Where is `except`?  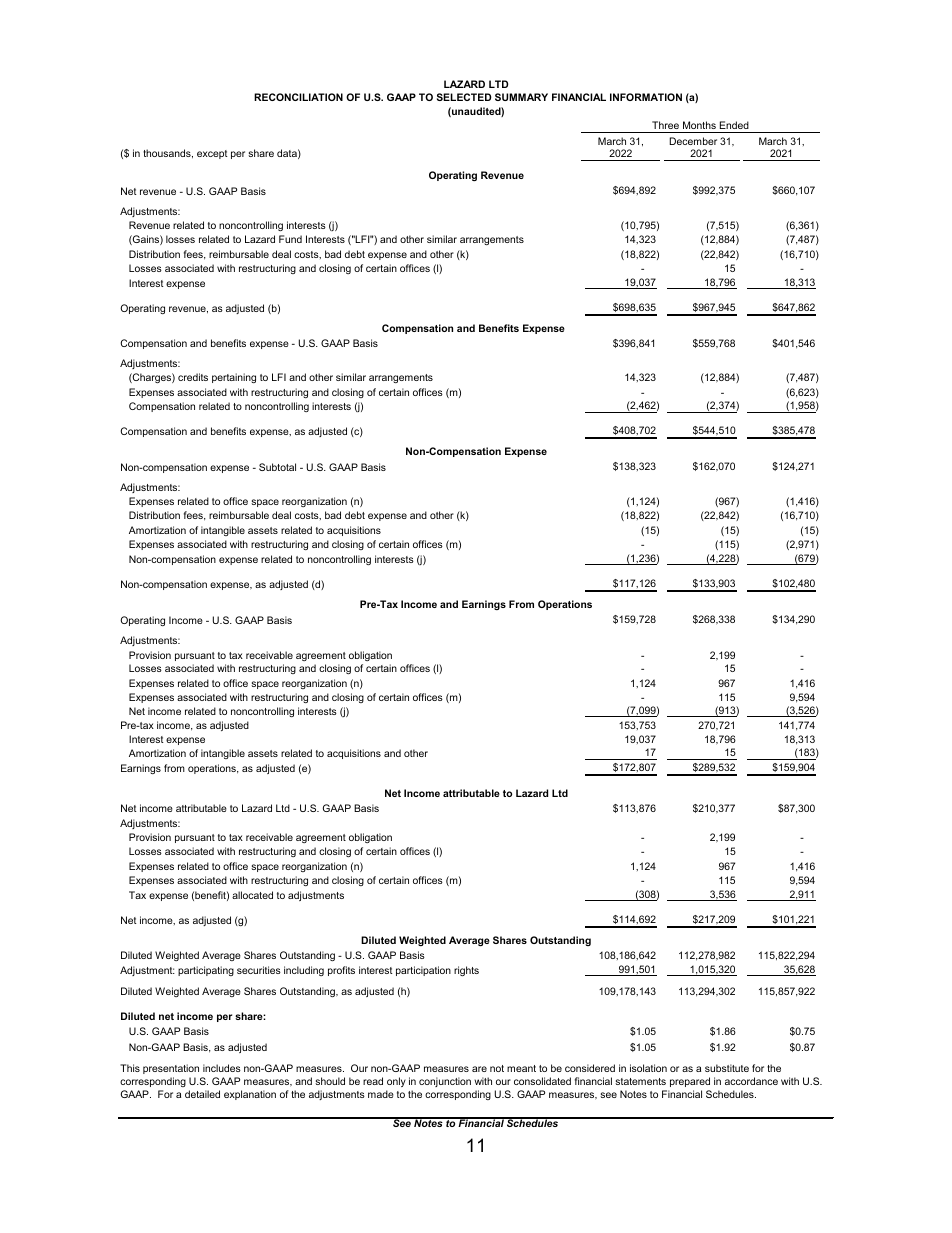 except is located at coordinates (212, 154).
